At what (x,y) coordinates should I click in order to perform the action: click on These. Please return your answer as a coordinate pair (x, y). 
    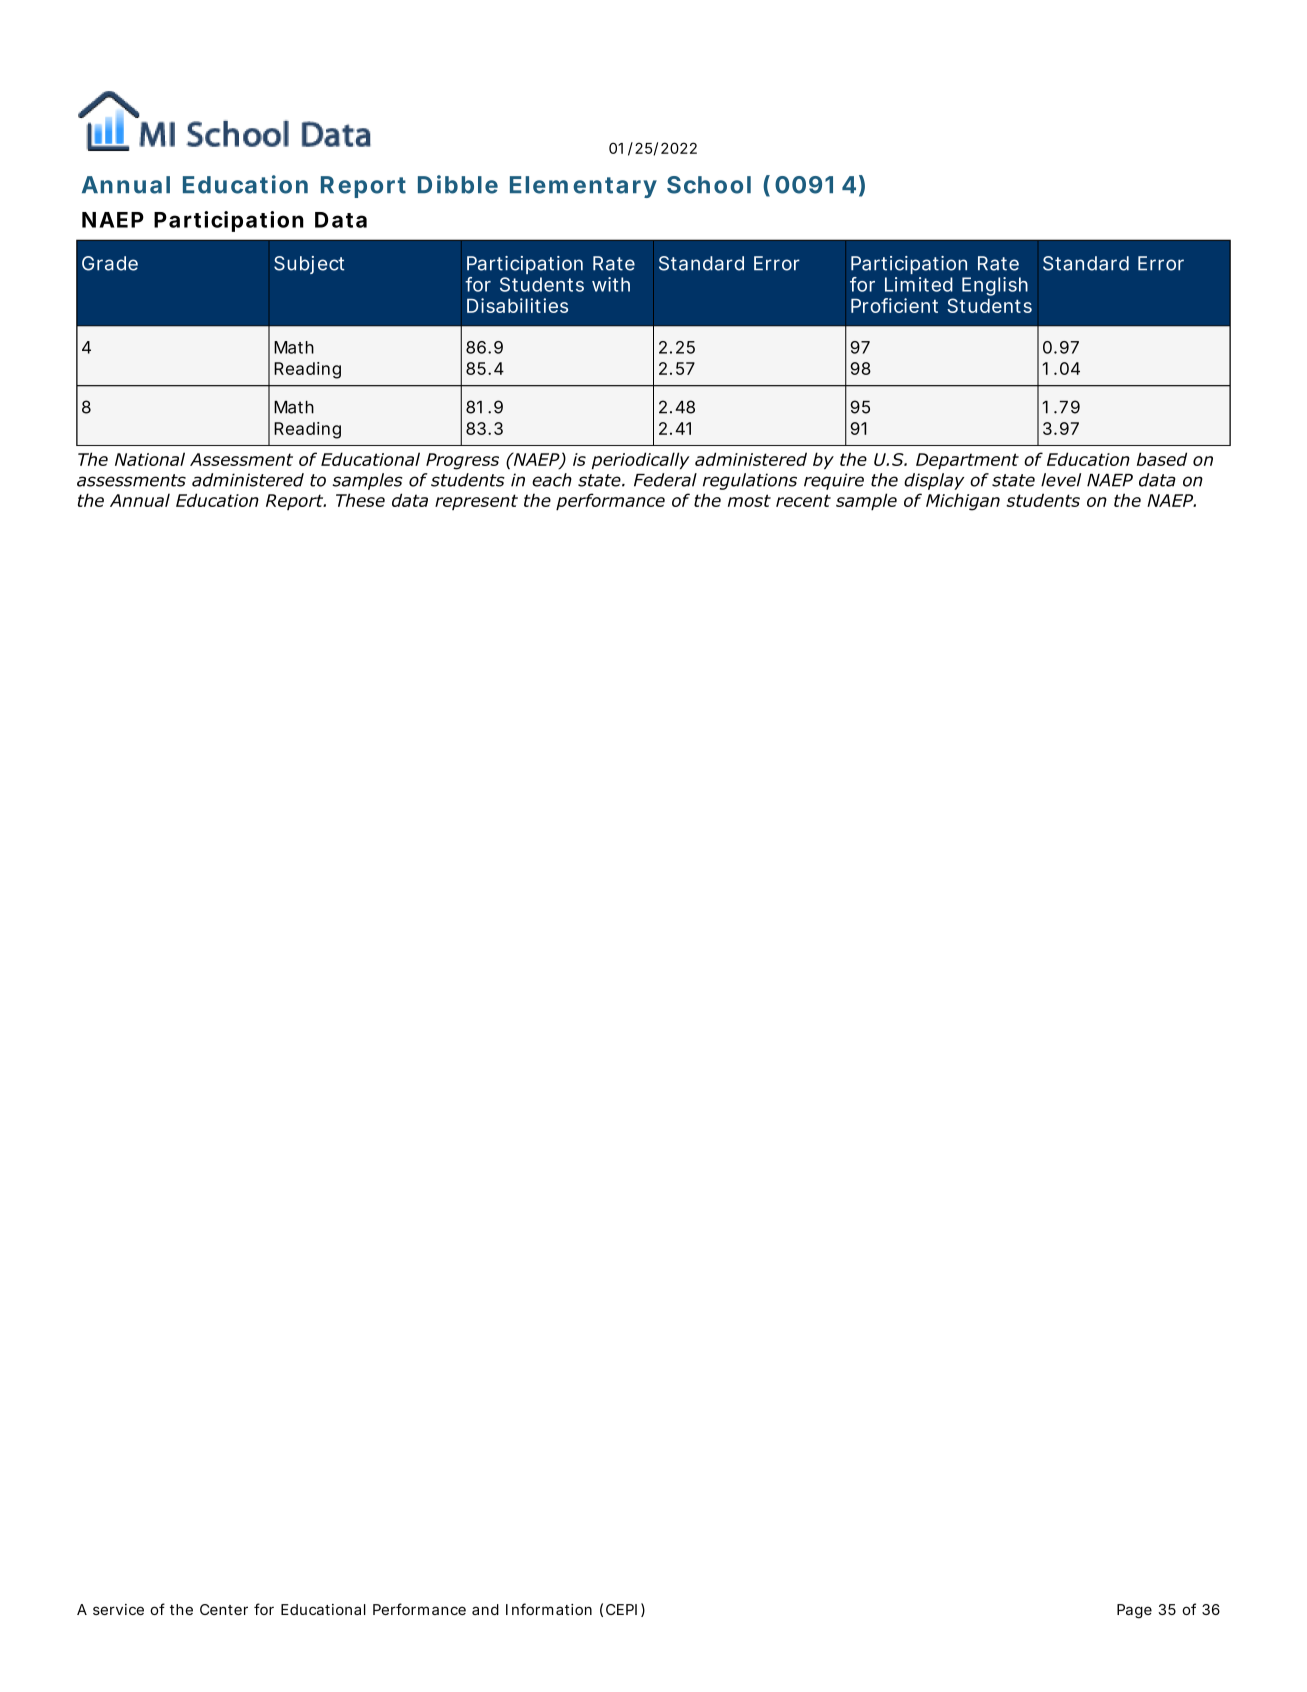
    Looking at the image, I should click on (360, 500).
